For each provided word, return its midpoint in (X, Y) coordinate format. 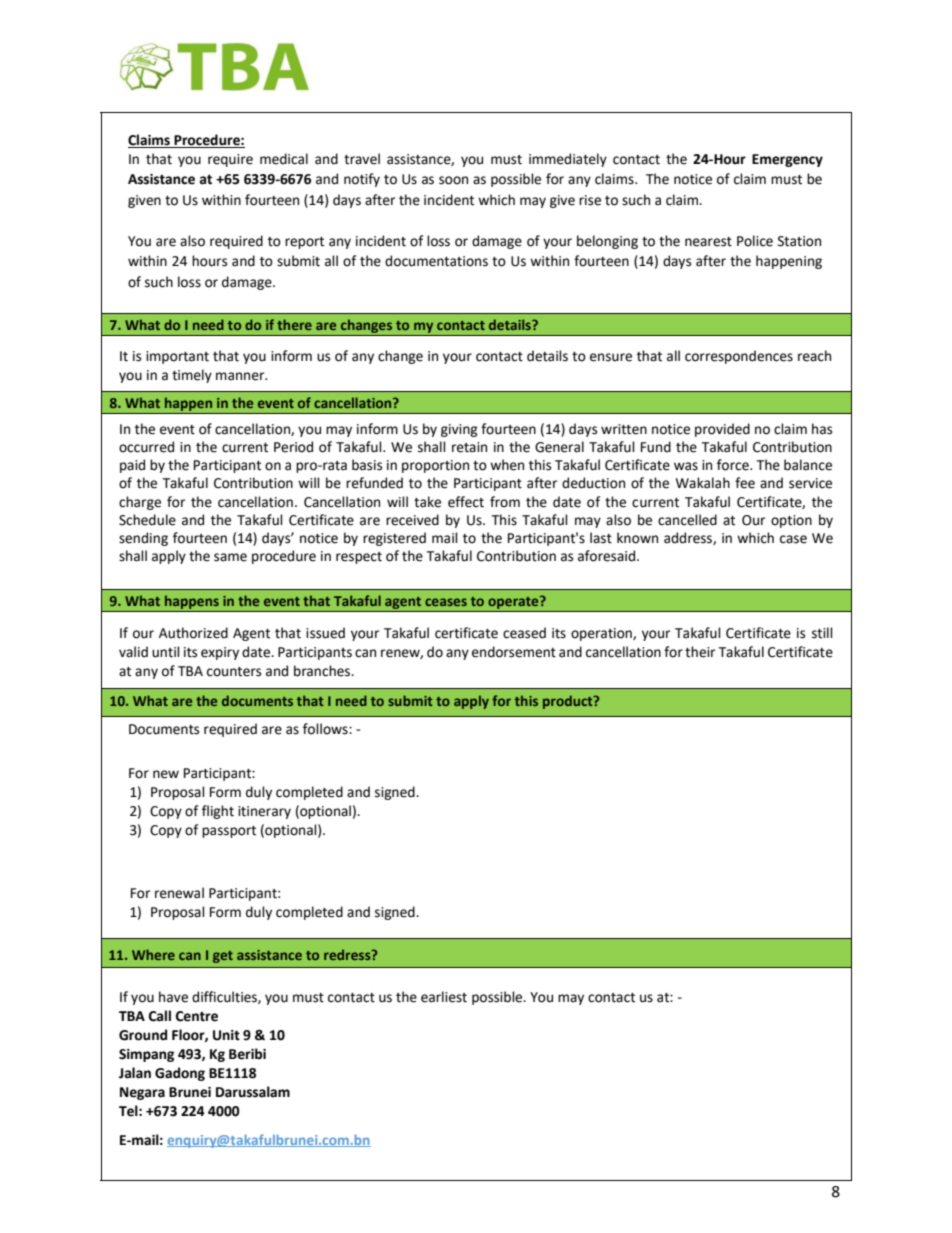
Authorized (193, 633)
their (700, 652)
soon (453, 180)
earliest (444, 997)
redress (348, 954)
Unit (226, 1035)
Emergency (787, 160)
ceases (446, 602)
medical (284, 159)
